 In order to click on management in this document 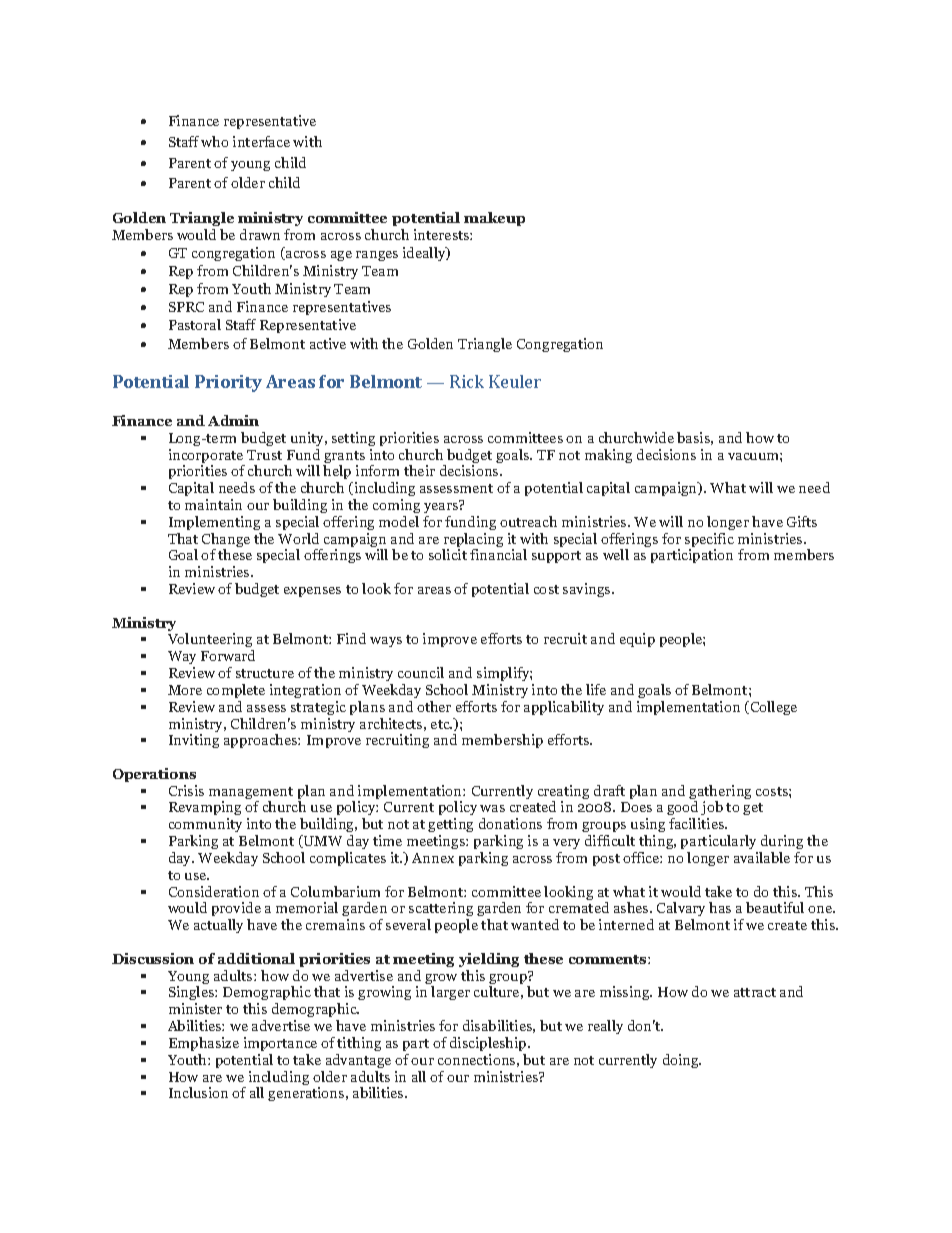, I will do `click(251, 794)`.
